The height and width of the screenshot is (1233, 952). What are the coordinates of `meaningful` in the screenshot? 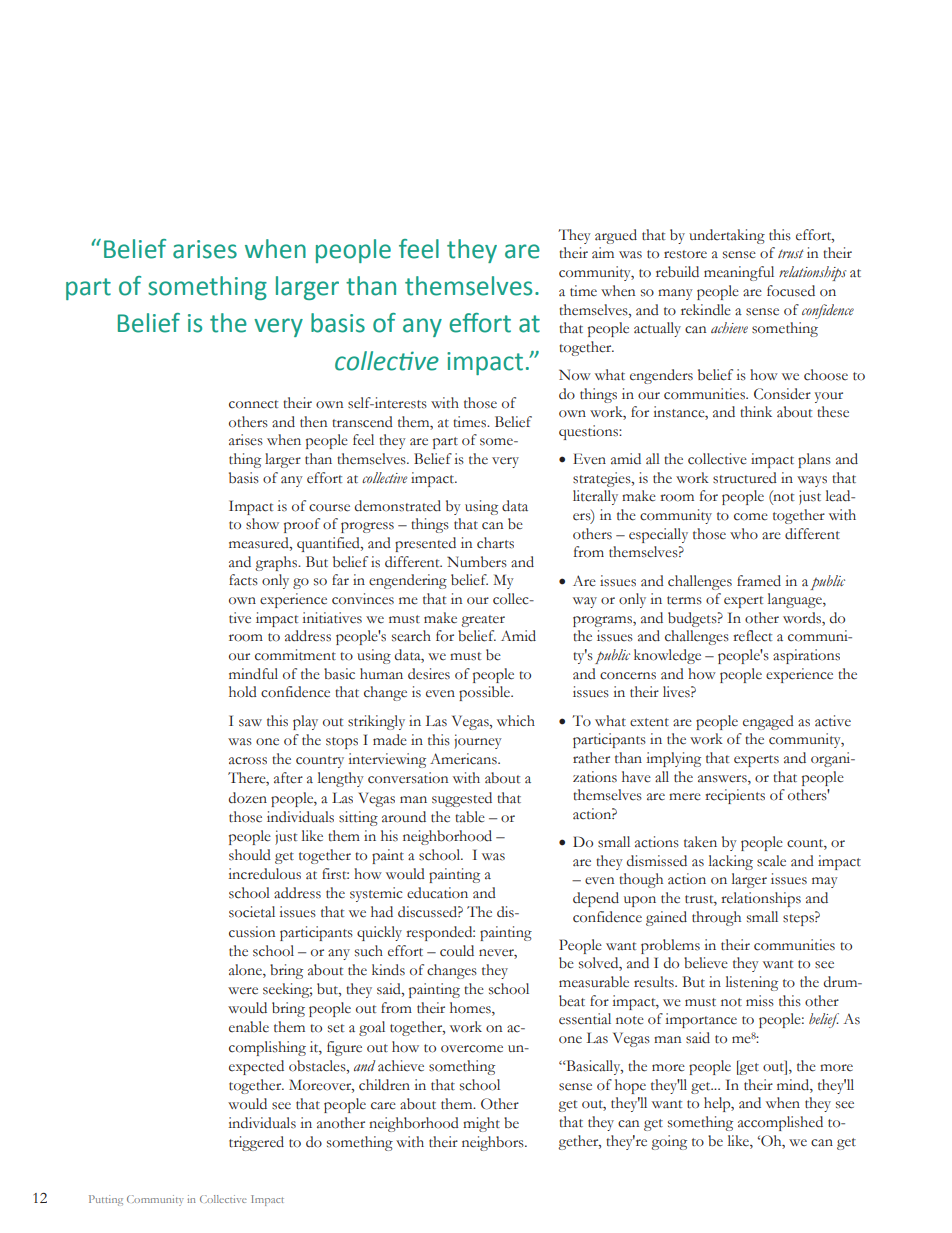 It's located at (739, 273).
